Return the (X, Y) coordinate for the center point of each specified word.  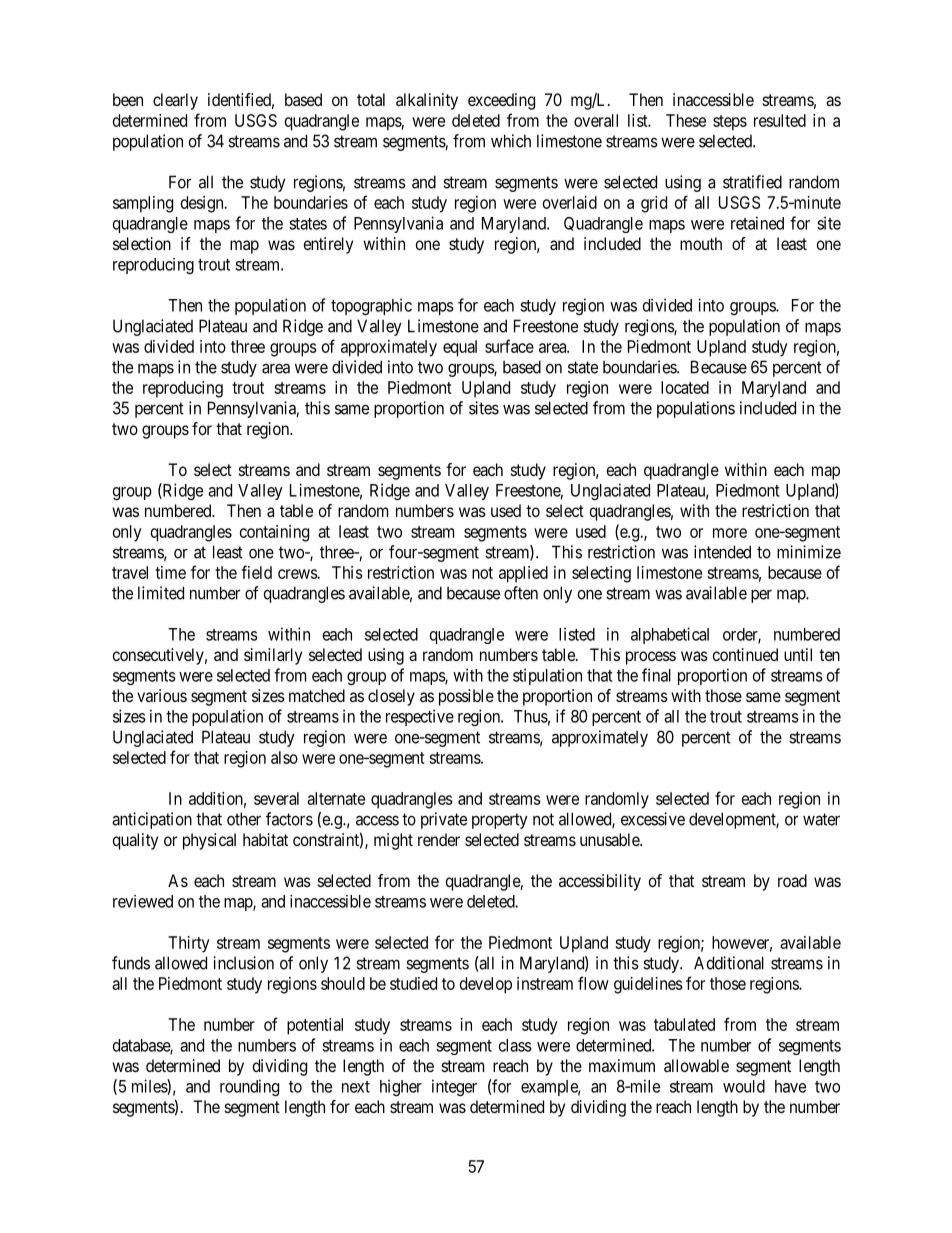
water (821, 819)
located (685, 387)
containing (274, 533)
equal (460, 348)
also (284, 757)
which (511, 141)
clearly (175, 101)
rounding (249, 1087)
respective (420, 717)
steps (730, 123)
